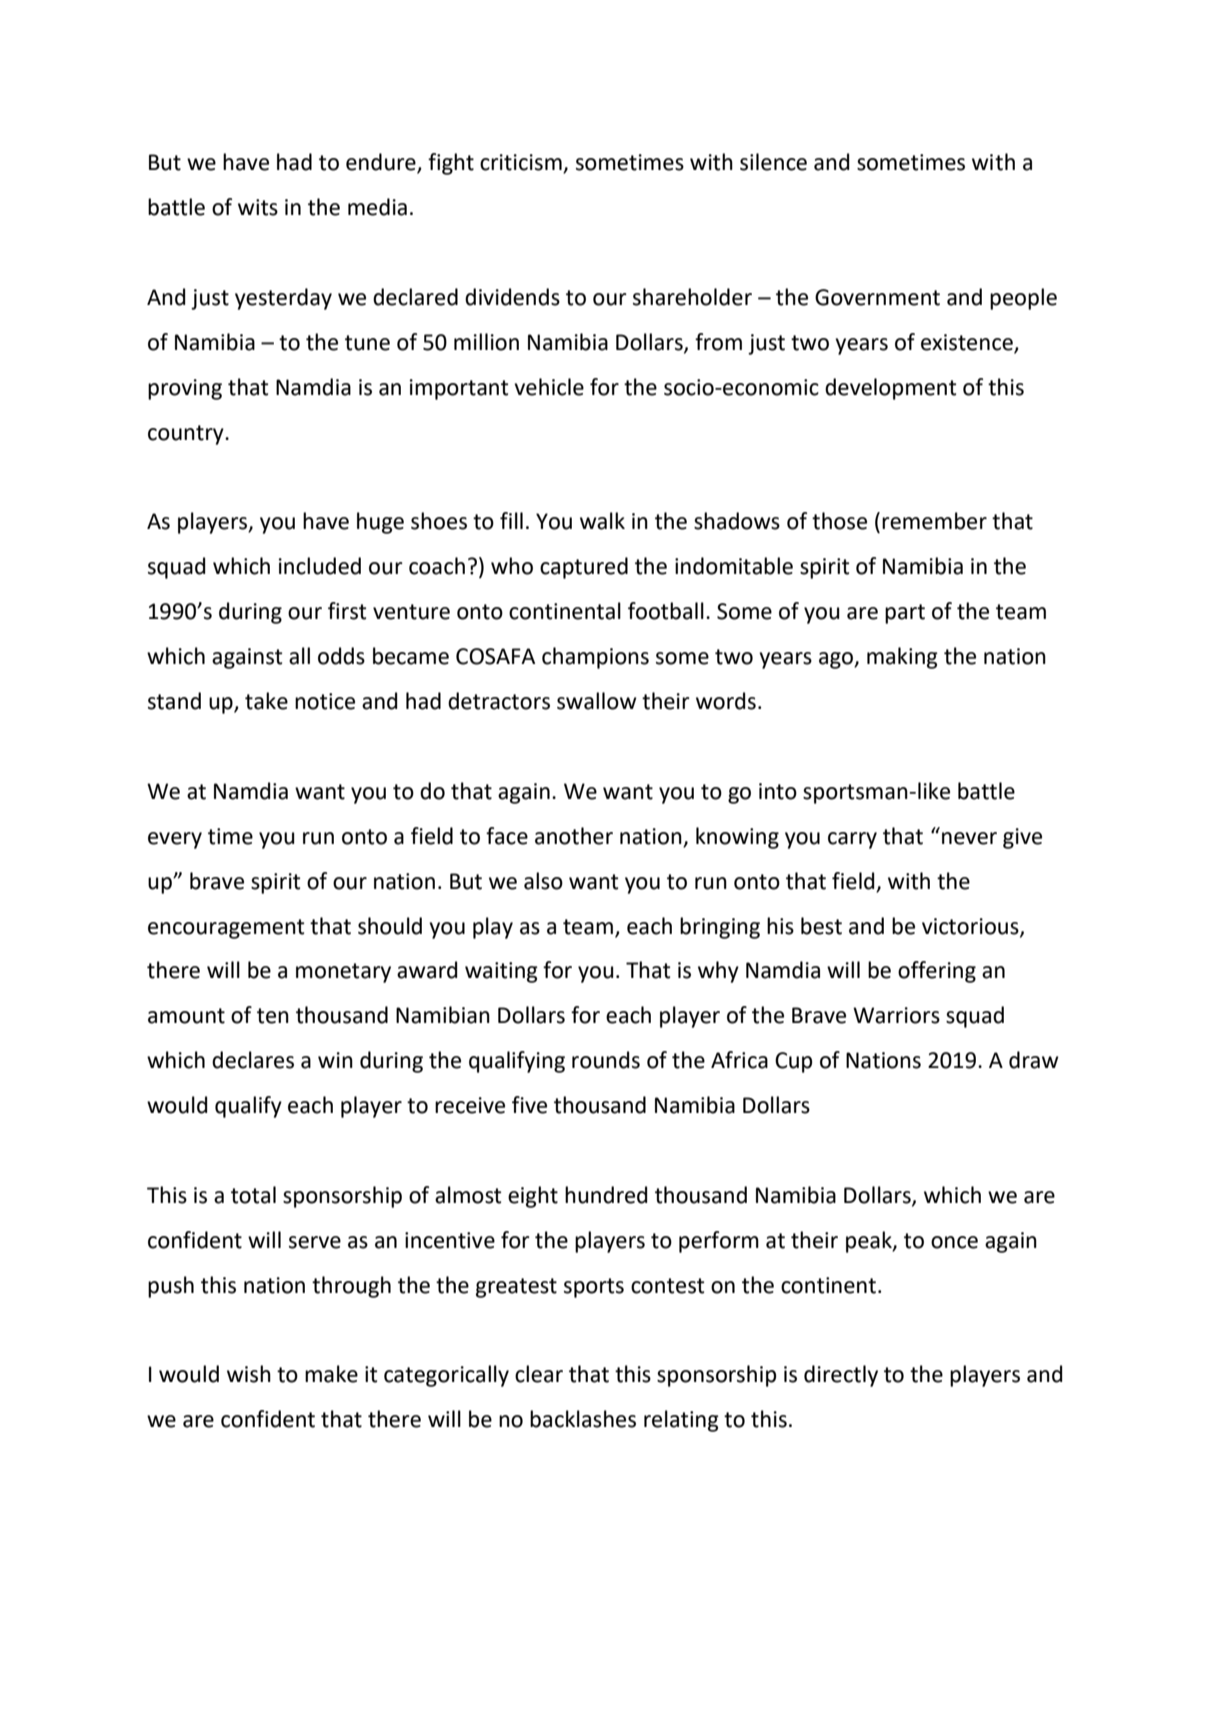 This screenshot has width=1215, height=1720. What do you see at coordinates (253, 1195) in the screenshot?
I see `total` at bounding box center [253, 1195].
